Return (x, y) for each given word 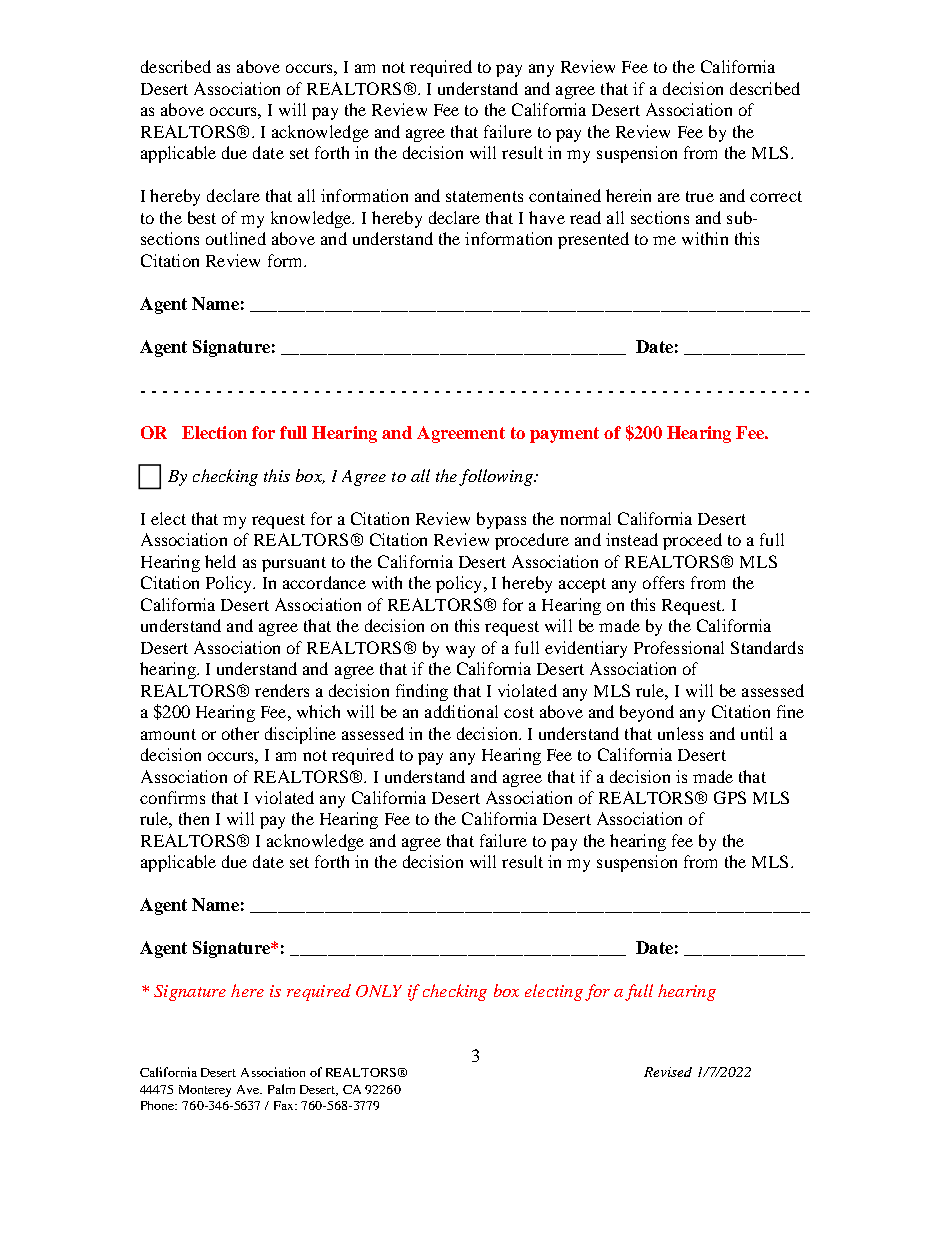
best (202, 217)
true (700, 196)
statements (484, 196)
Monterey (205, 1091)
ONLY (379, 991)
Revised (668, 1072)
